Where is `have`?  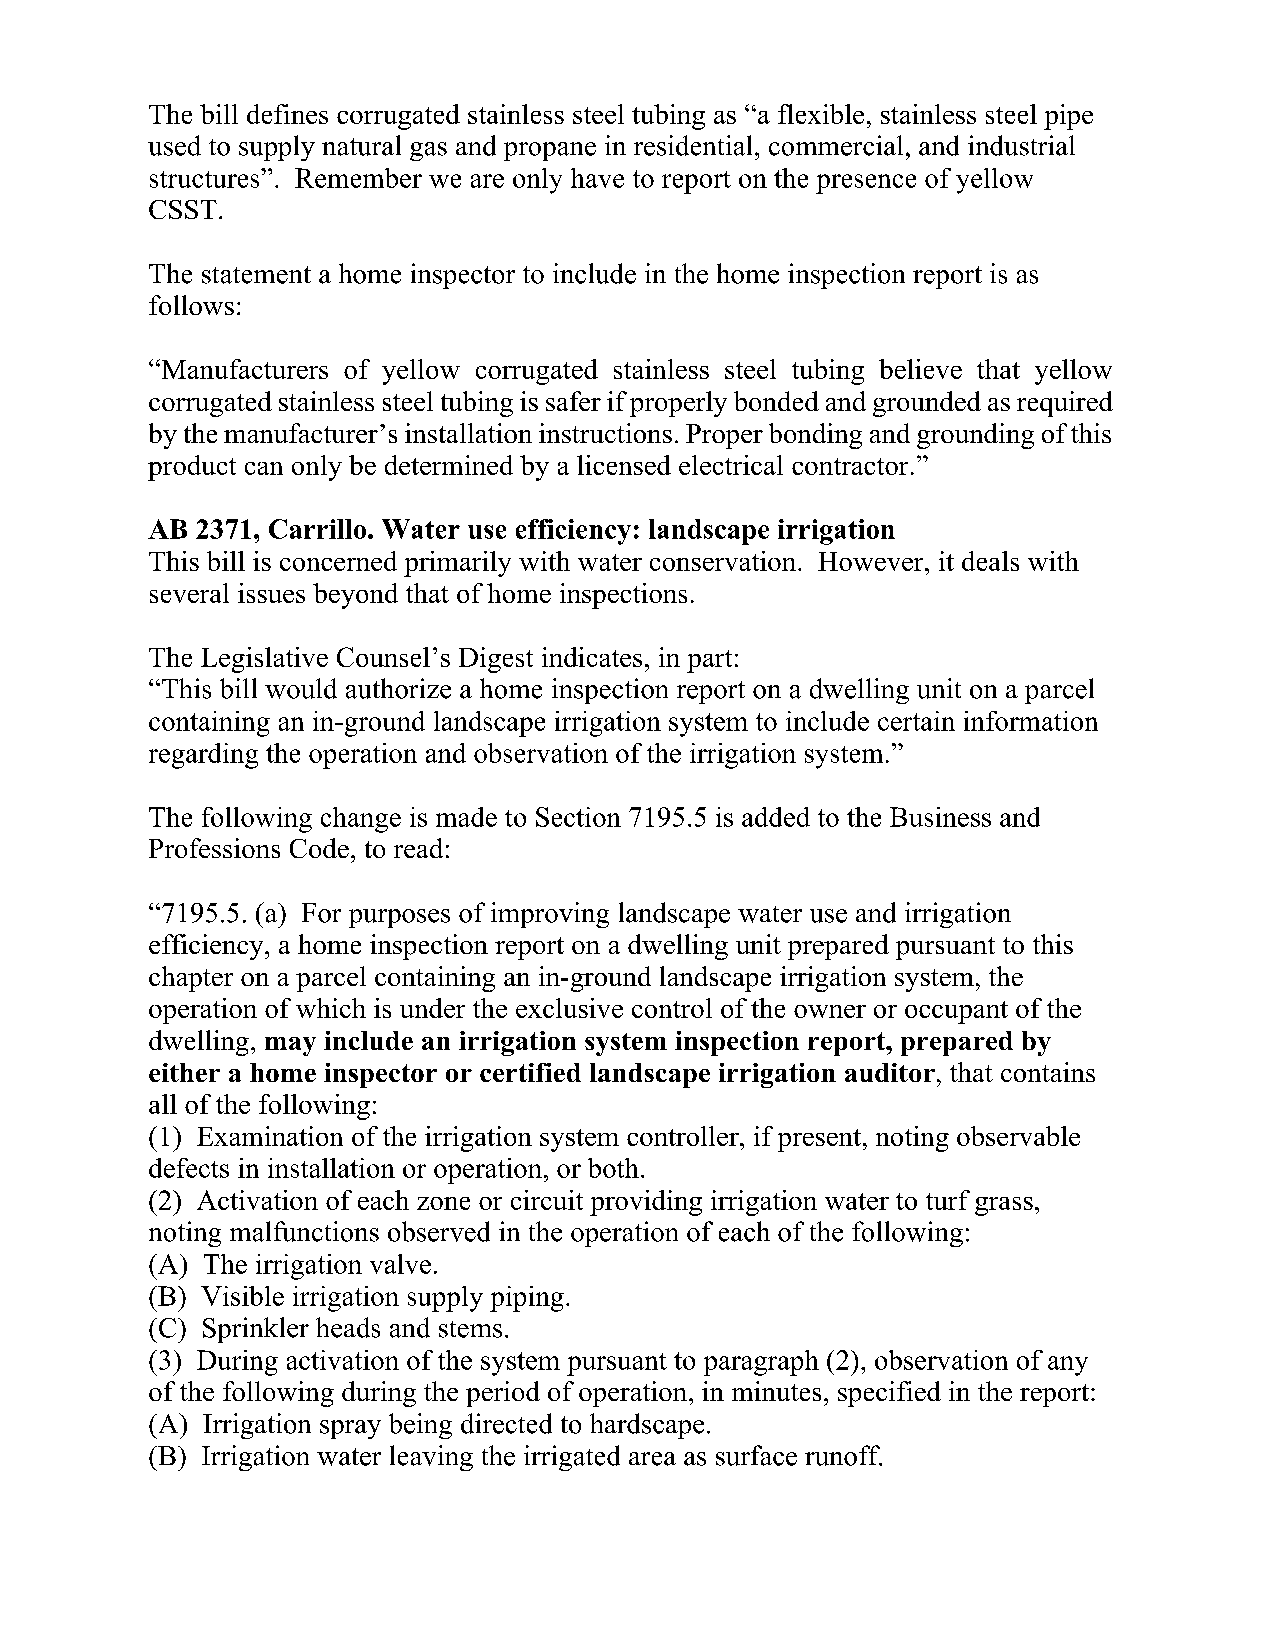
have is located at coordinates (597, 178).
